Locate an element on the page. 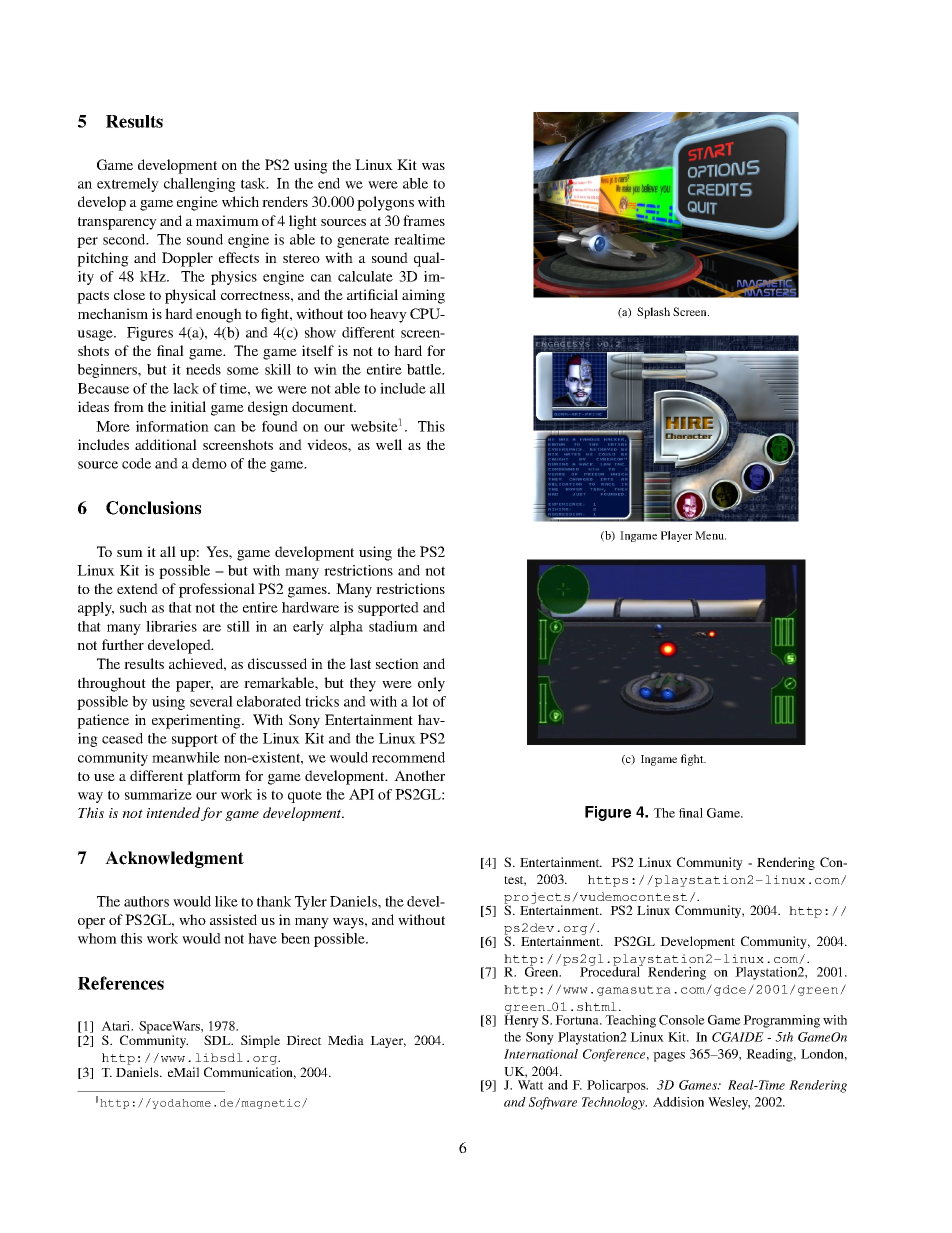 This image has width=952, height=1233. Conclusions is located at coordinates (153, 508).
